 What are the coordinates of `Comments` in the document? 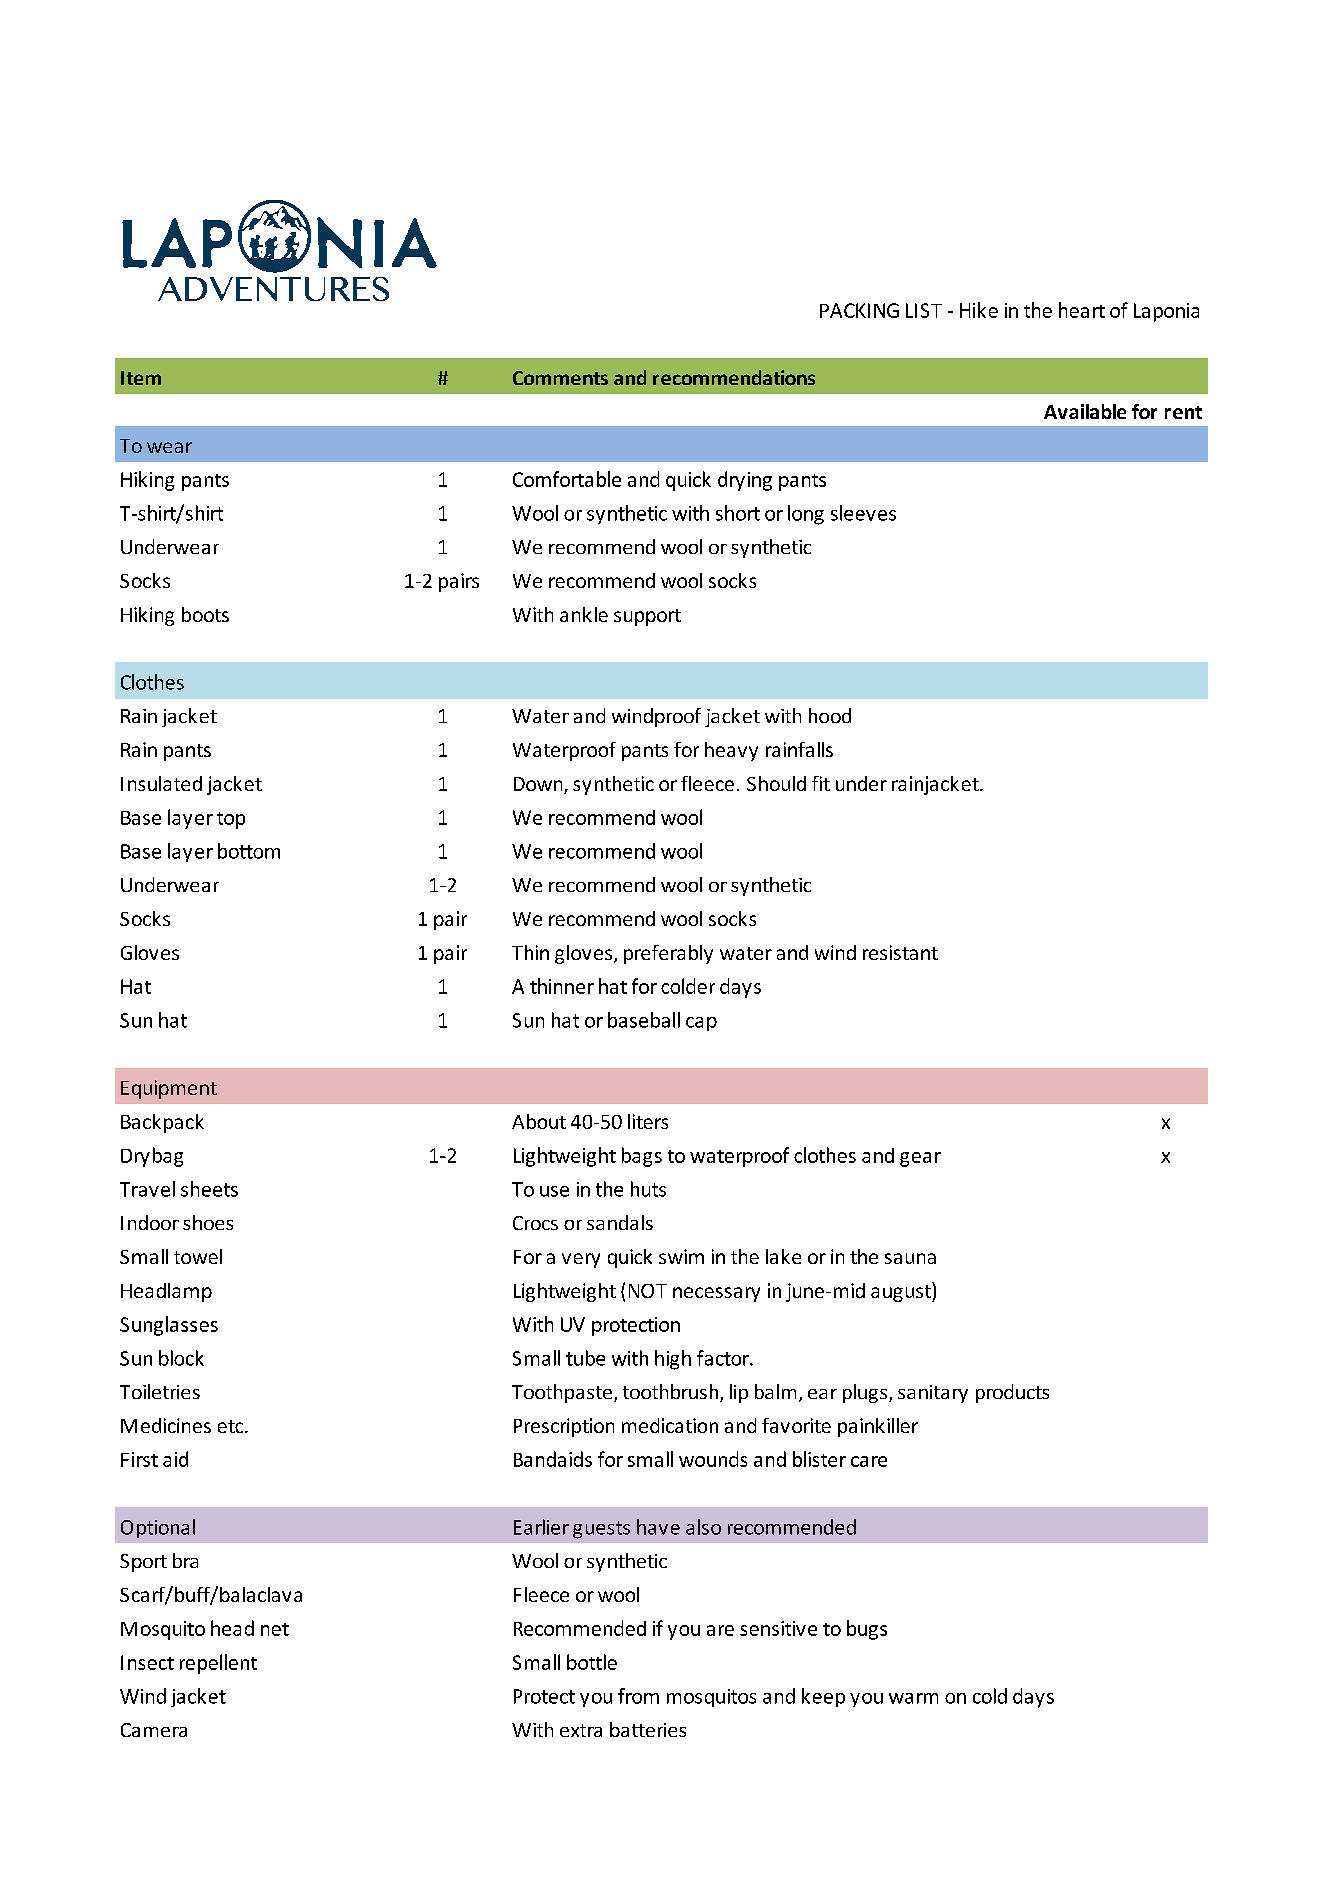 It's located at (560, 378).
